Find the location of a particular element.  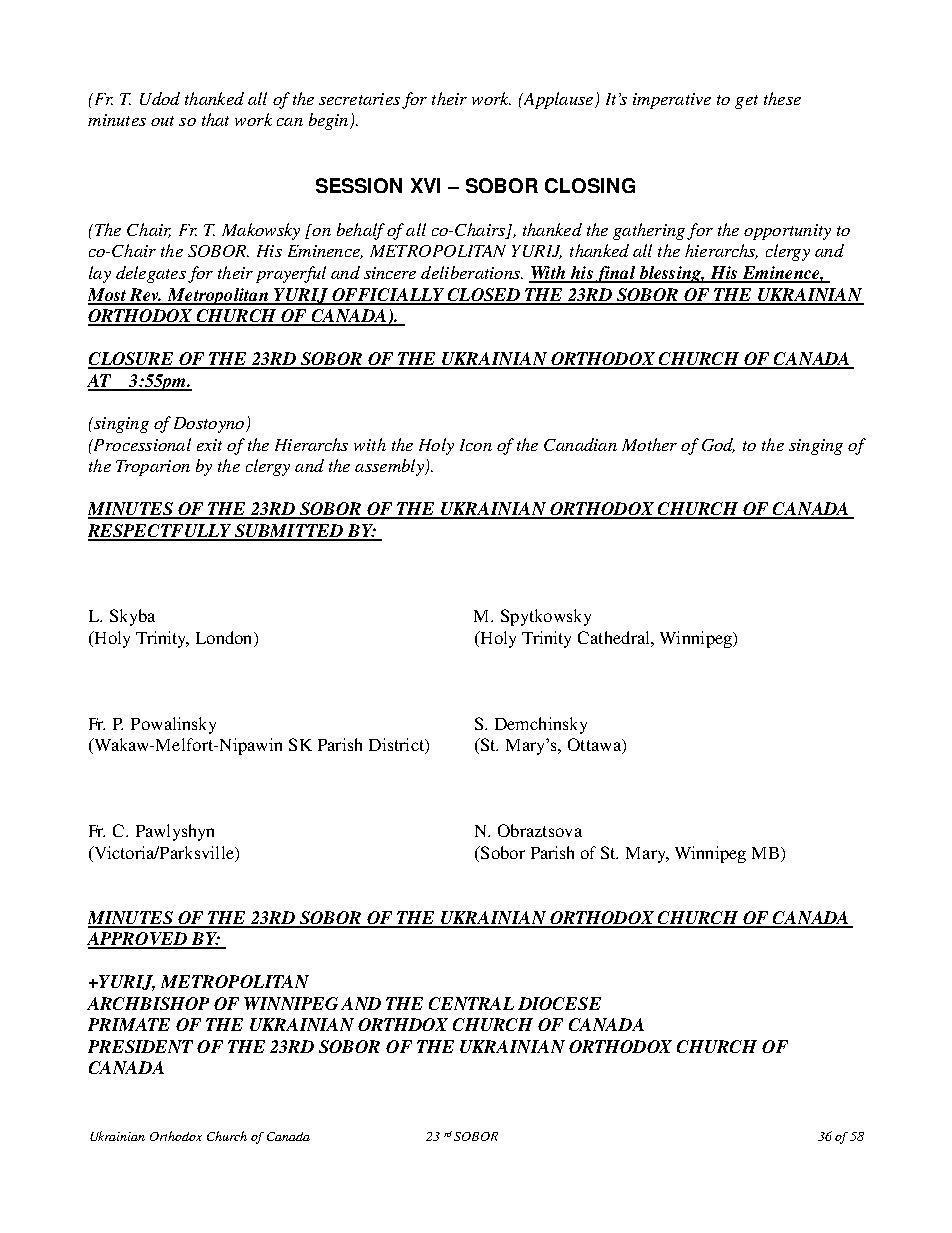

imperative is located at coordinates (672, 101).
